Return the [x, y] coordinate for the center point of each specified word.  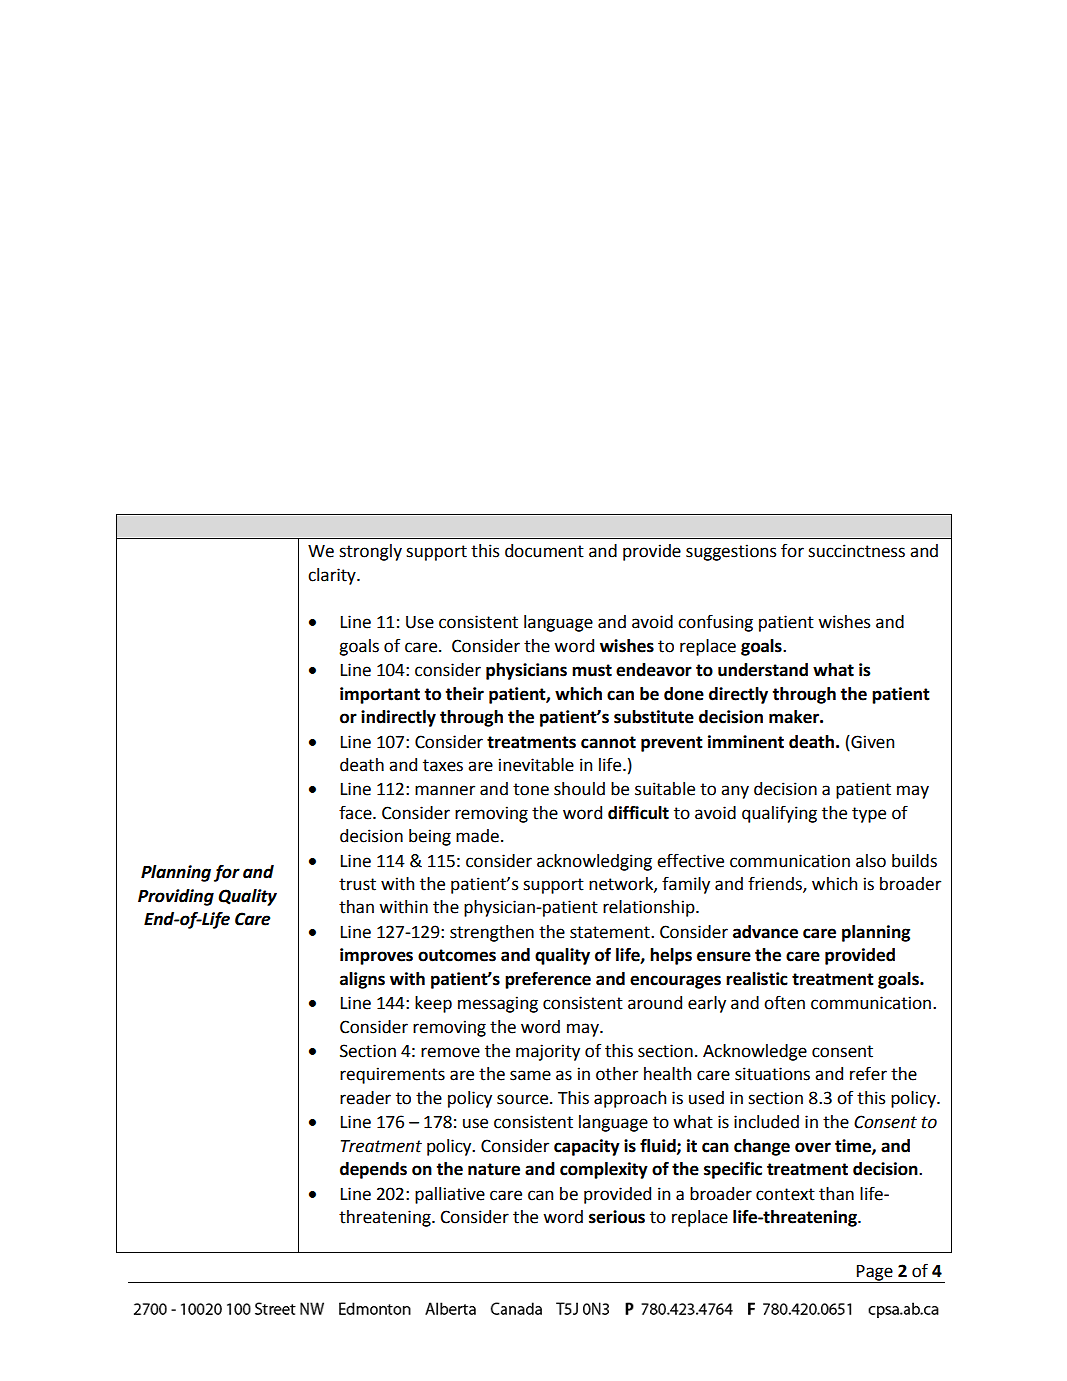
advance [765, 932]
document [544, 551]
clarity [333, 576]
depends [373, 1170]
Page [875, 1274]
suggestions [731, 552]
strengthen [492, 933]
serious [617, 1217]
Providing [176, 897]
